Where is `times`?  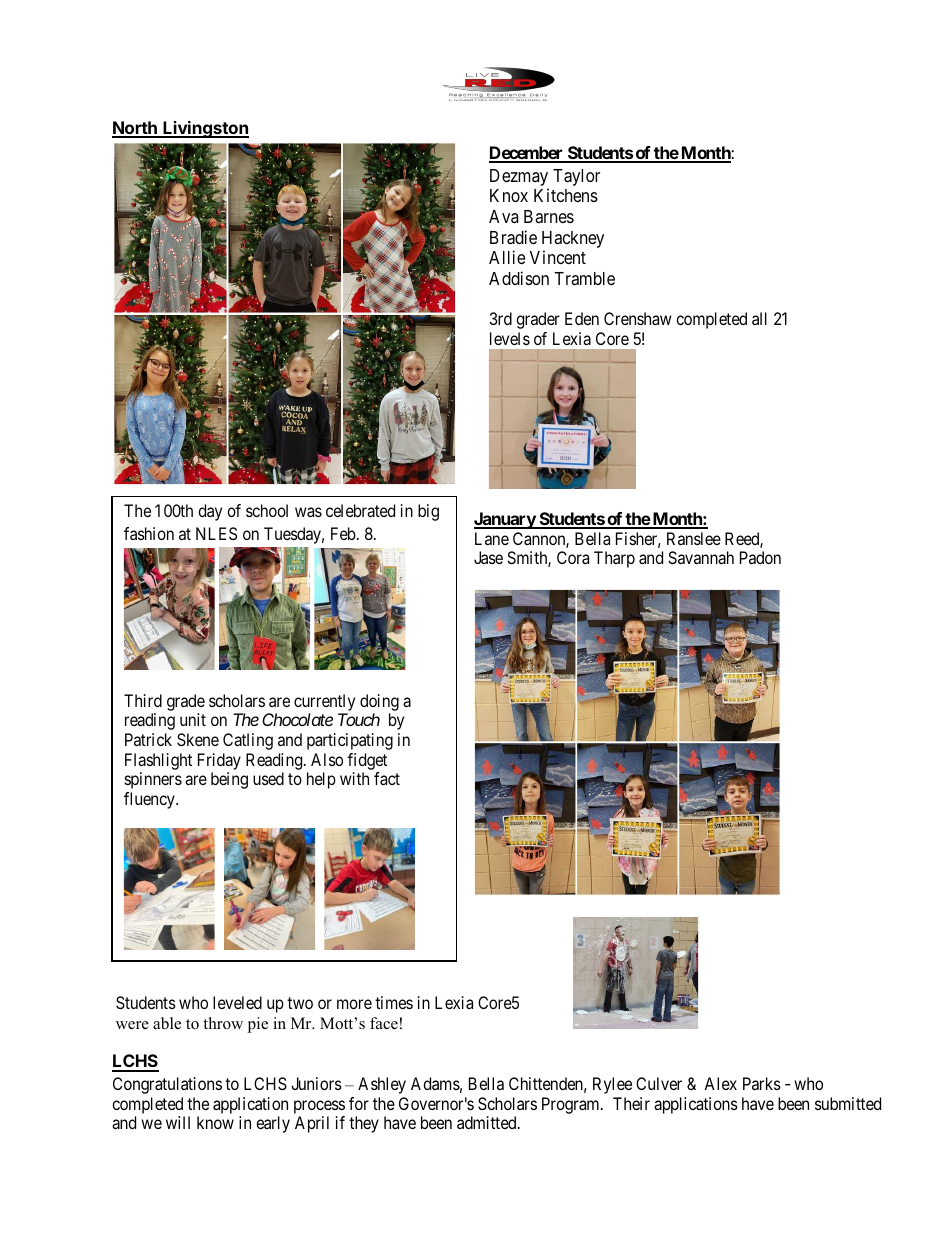
times is located at coordinates (394, 1002).
